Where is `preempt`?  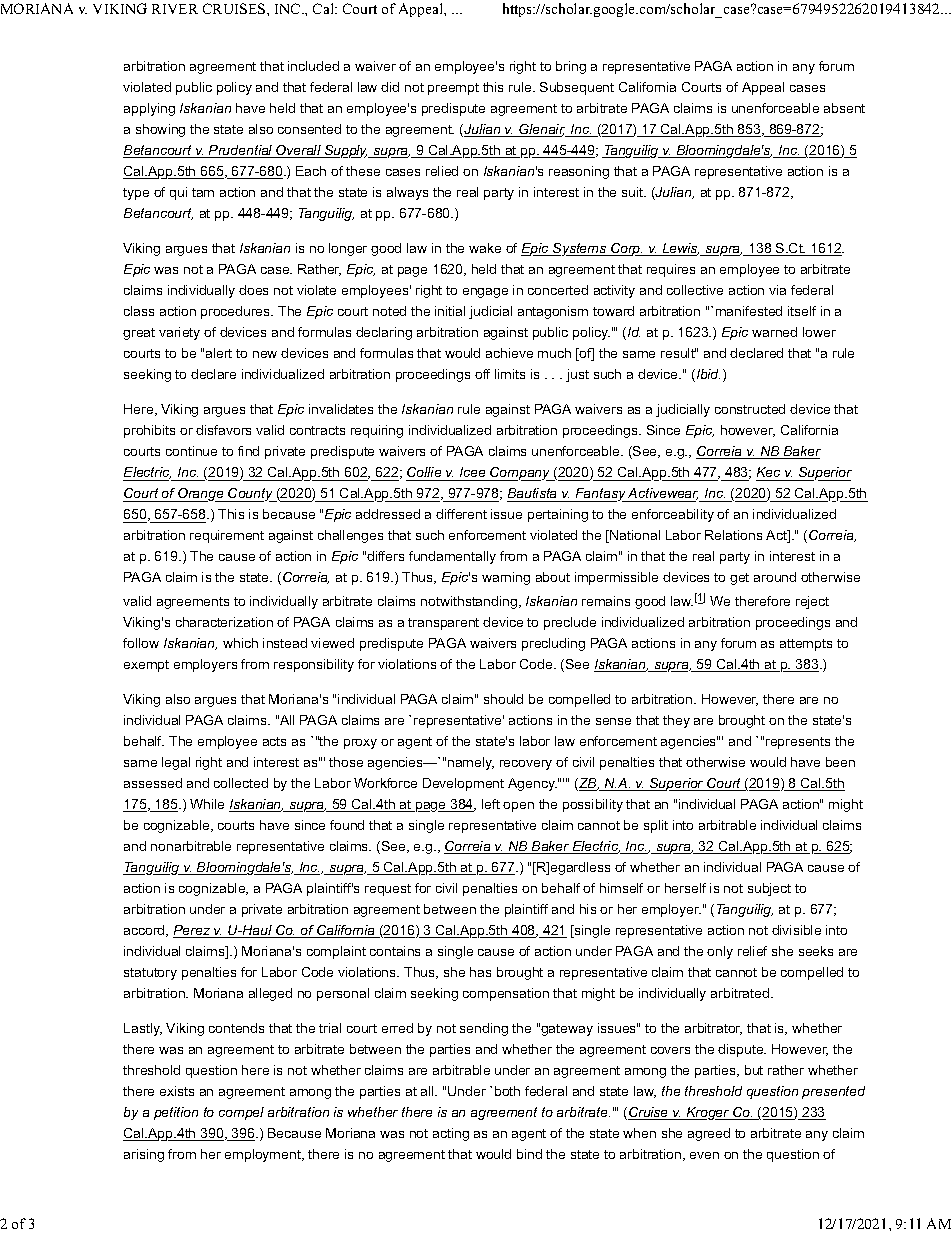 preempt is located at coordinates (453, 89).
